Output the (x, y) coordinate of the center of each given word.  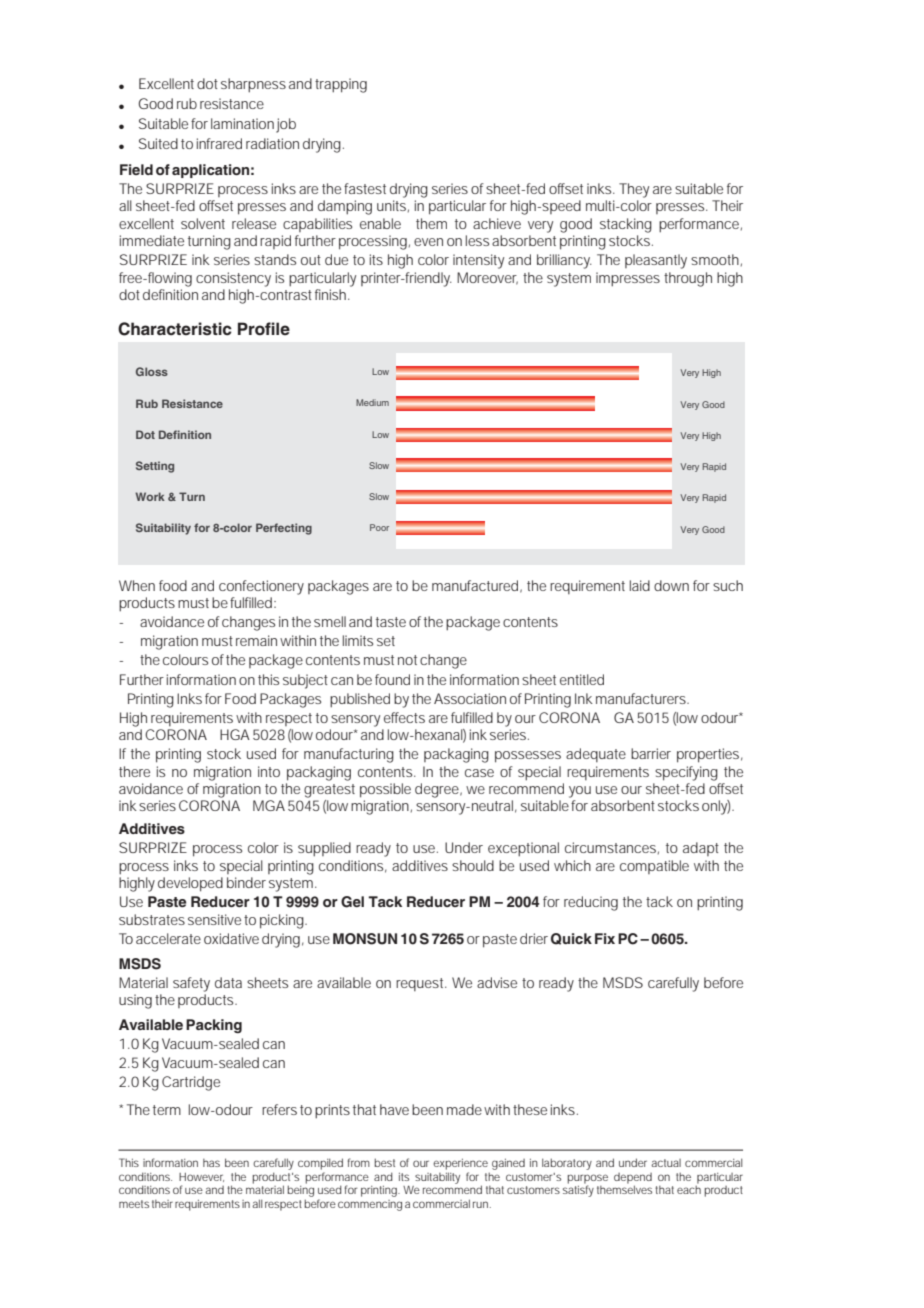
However (201, 1177)
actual (666, 1163)
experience (460, 1164)
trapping (341, 85)
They (634, 190)
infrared (219, 143)
